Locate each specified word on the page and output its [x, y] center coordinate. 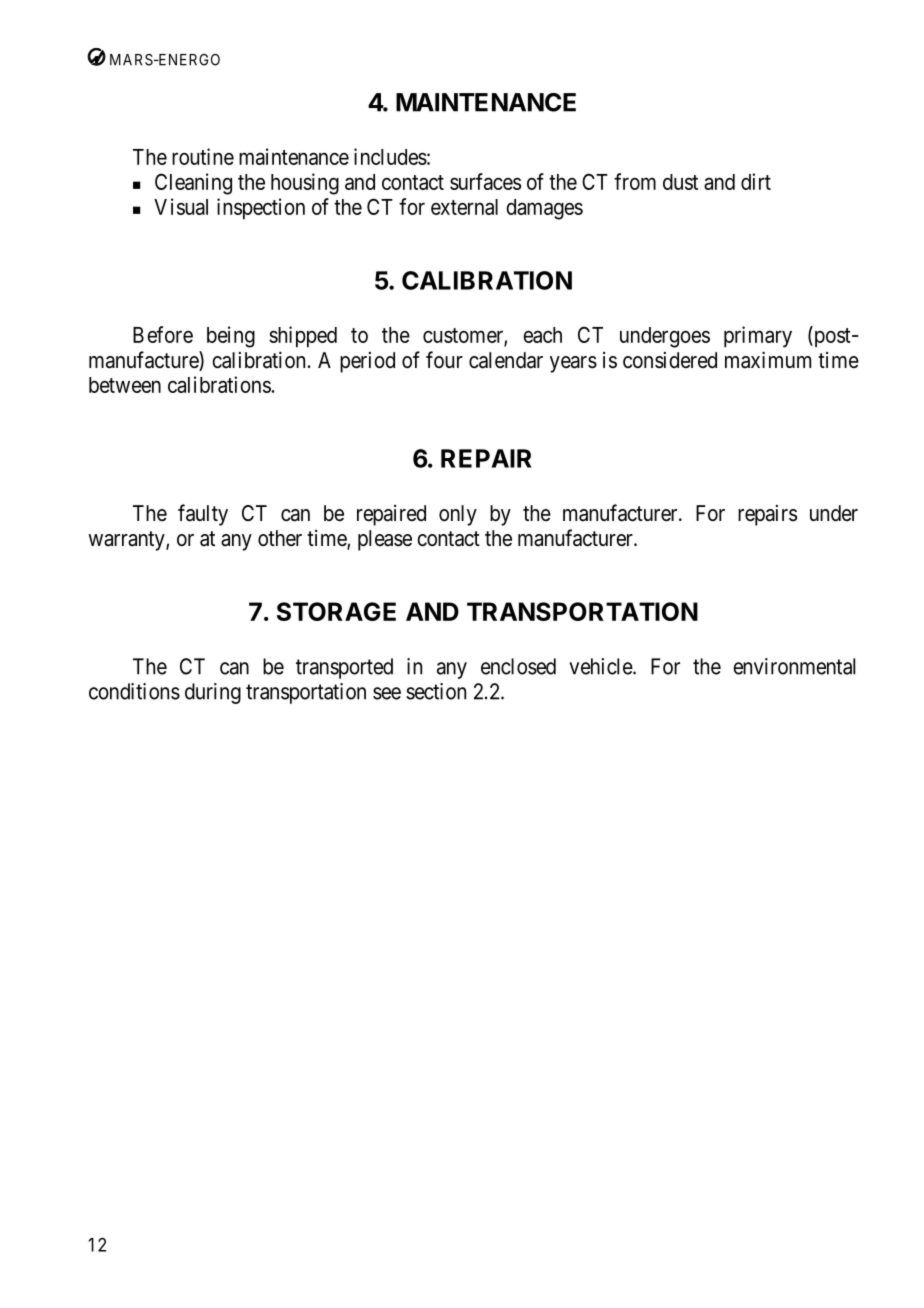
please [385, 540]
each [542, 335]
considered [670, 360]
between [125, 385]
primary [758, 337]
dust [680, 182]
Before [163, 334]
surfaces [485, 181]
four [444, 359]
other [280, 538]
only [458, 515]
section [436, 691]
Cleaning [193, 184]
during [213, 693]
